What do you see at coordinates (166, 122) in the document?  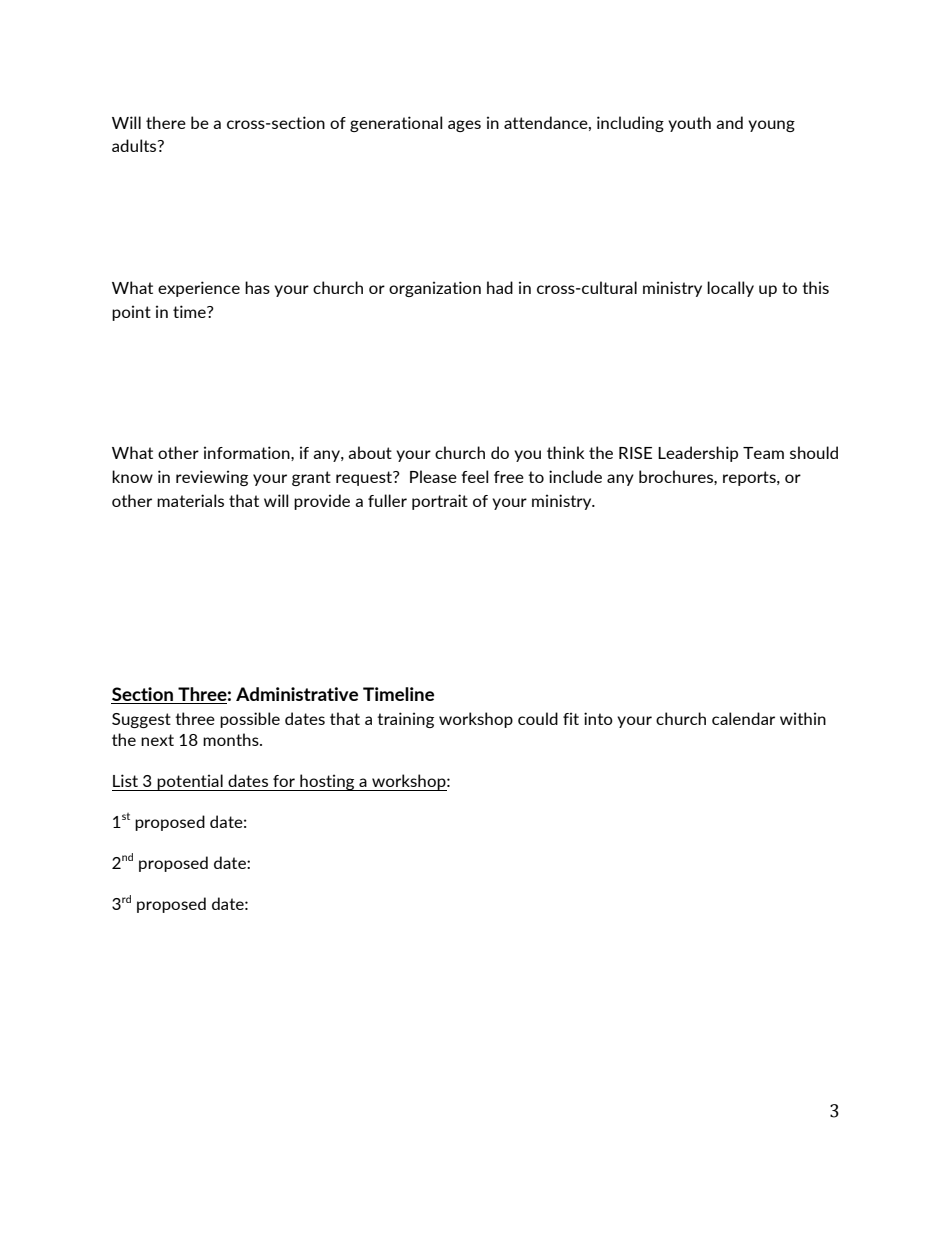 I see `there` at bounding box center [166, 122].
